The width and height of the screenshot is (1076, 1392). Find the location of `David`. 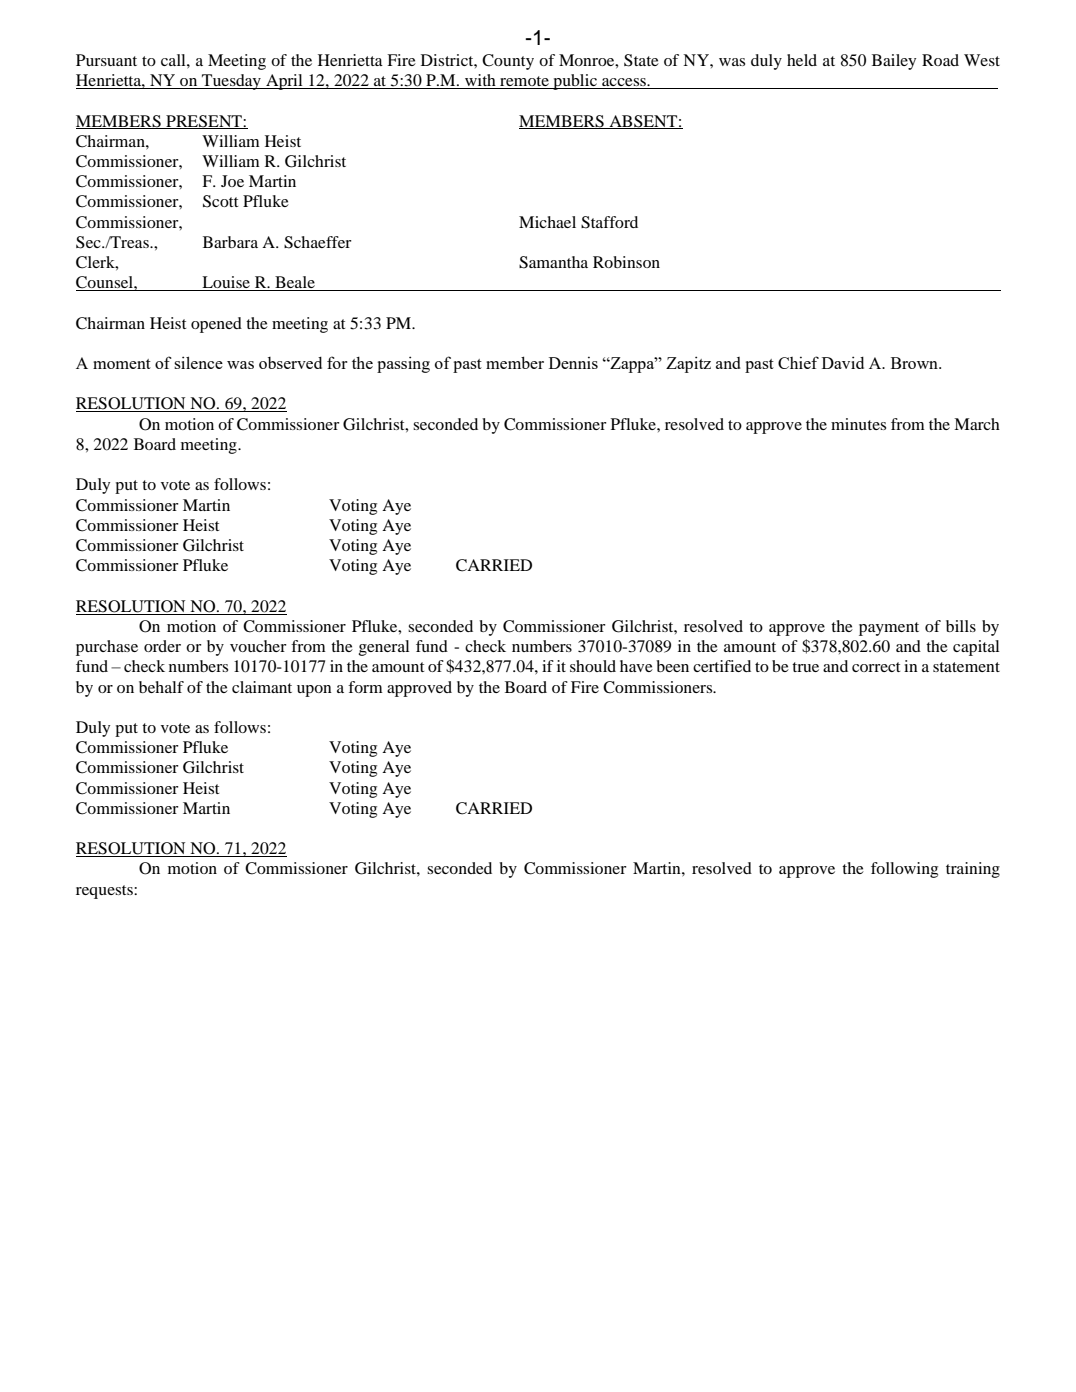

David is located at coordinates (843, 362).
